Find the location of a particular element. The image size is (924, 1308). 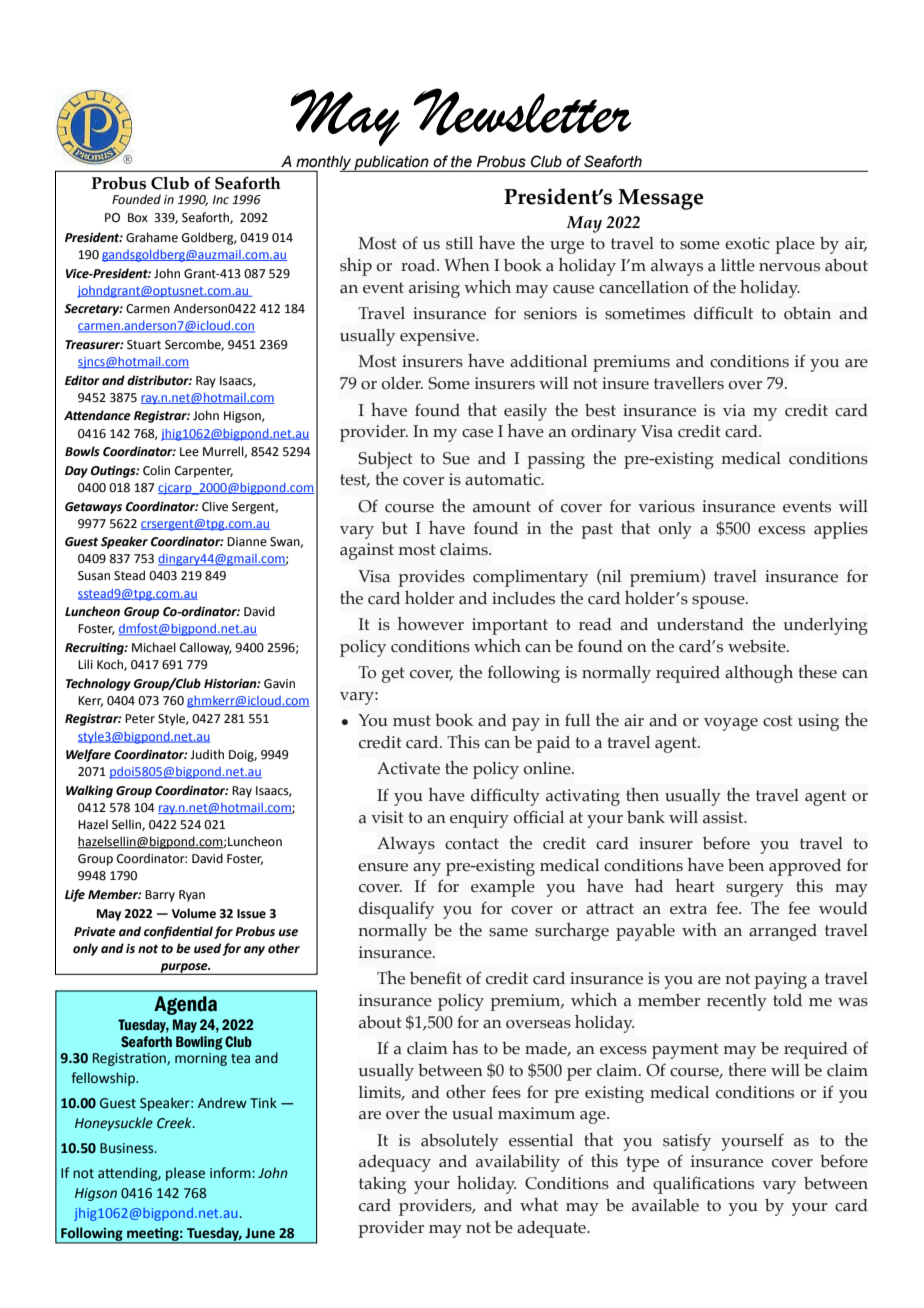

exotic is located at coordinates (747, 243).
